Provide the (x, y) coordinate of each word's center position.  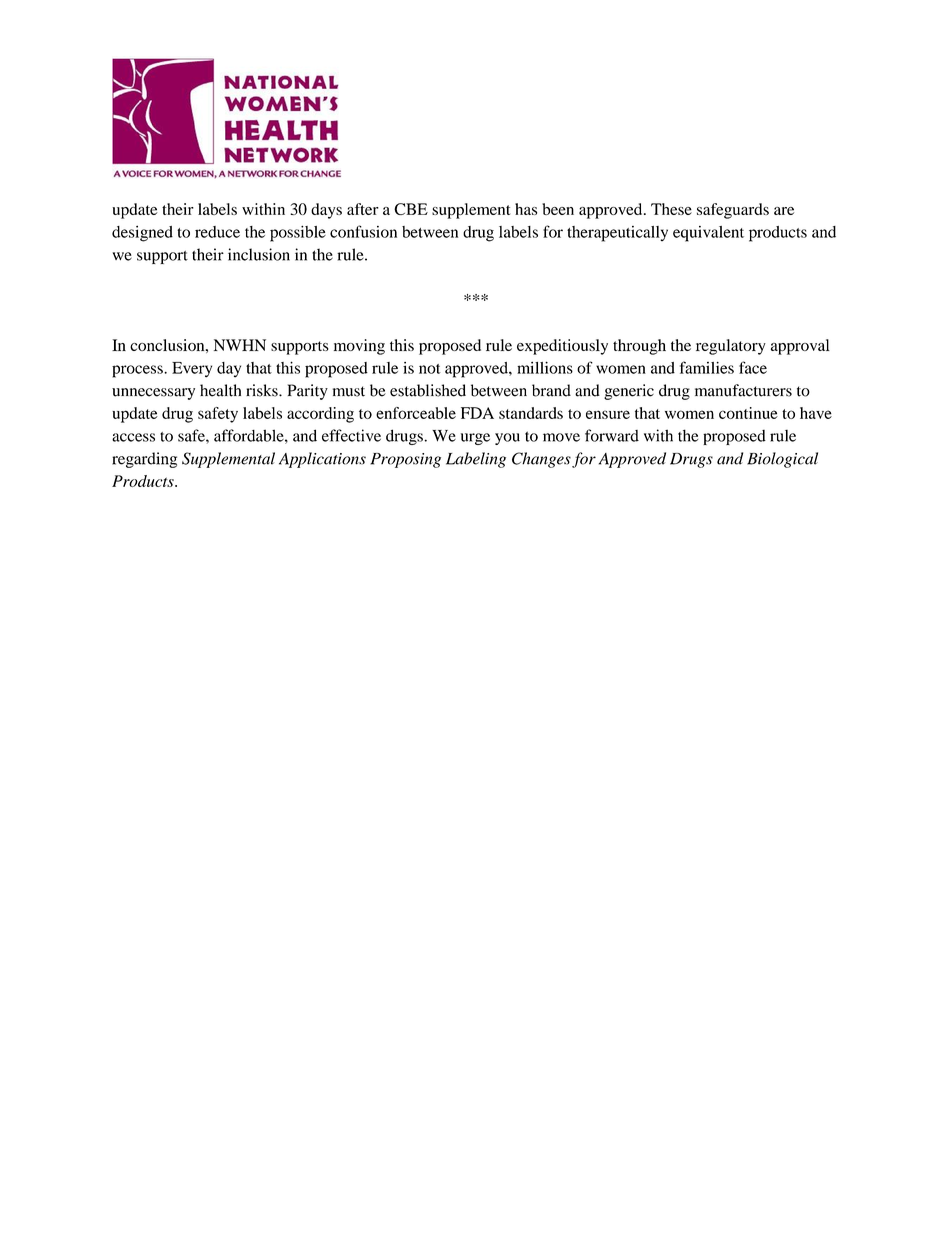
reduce (217, 232)
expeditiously (562, 347)
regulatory (731, 347)
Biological (782, 460)
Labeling (476, 460)
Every (192, 370)
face (753, 367)
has (526, 209)
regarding (144, 460)
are (784, 211)
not (430, 369)
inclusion (259, 254)
